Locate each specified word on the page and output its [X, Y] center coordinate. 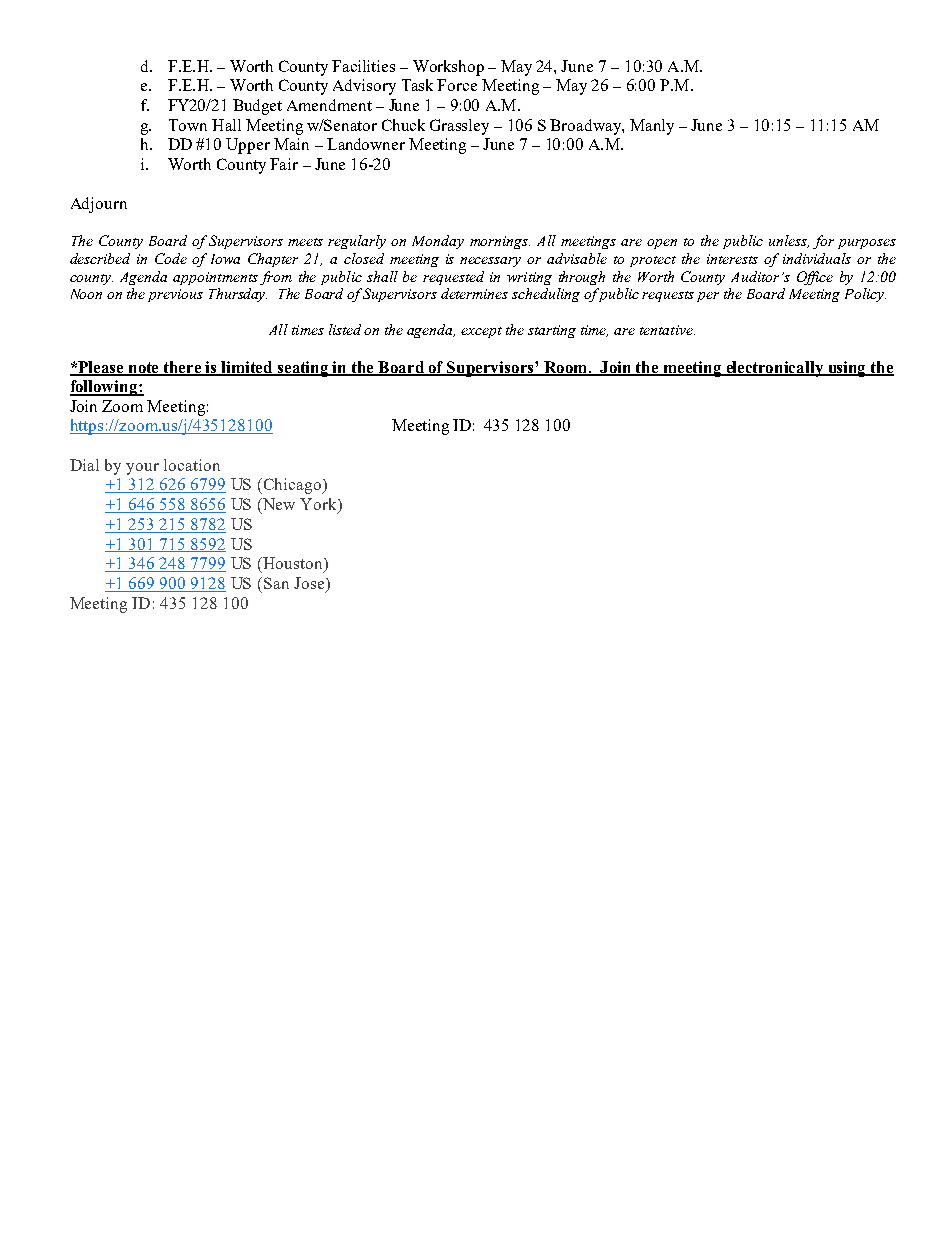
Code [171, 258]
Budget [257, 107]
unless [789, 241]
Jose [310, 584]
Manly [652, 127]
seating [303, 369]
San [276, 583]
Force [457, 85]
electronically [775, 369]
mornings [500, 242]
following [105, 388]
